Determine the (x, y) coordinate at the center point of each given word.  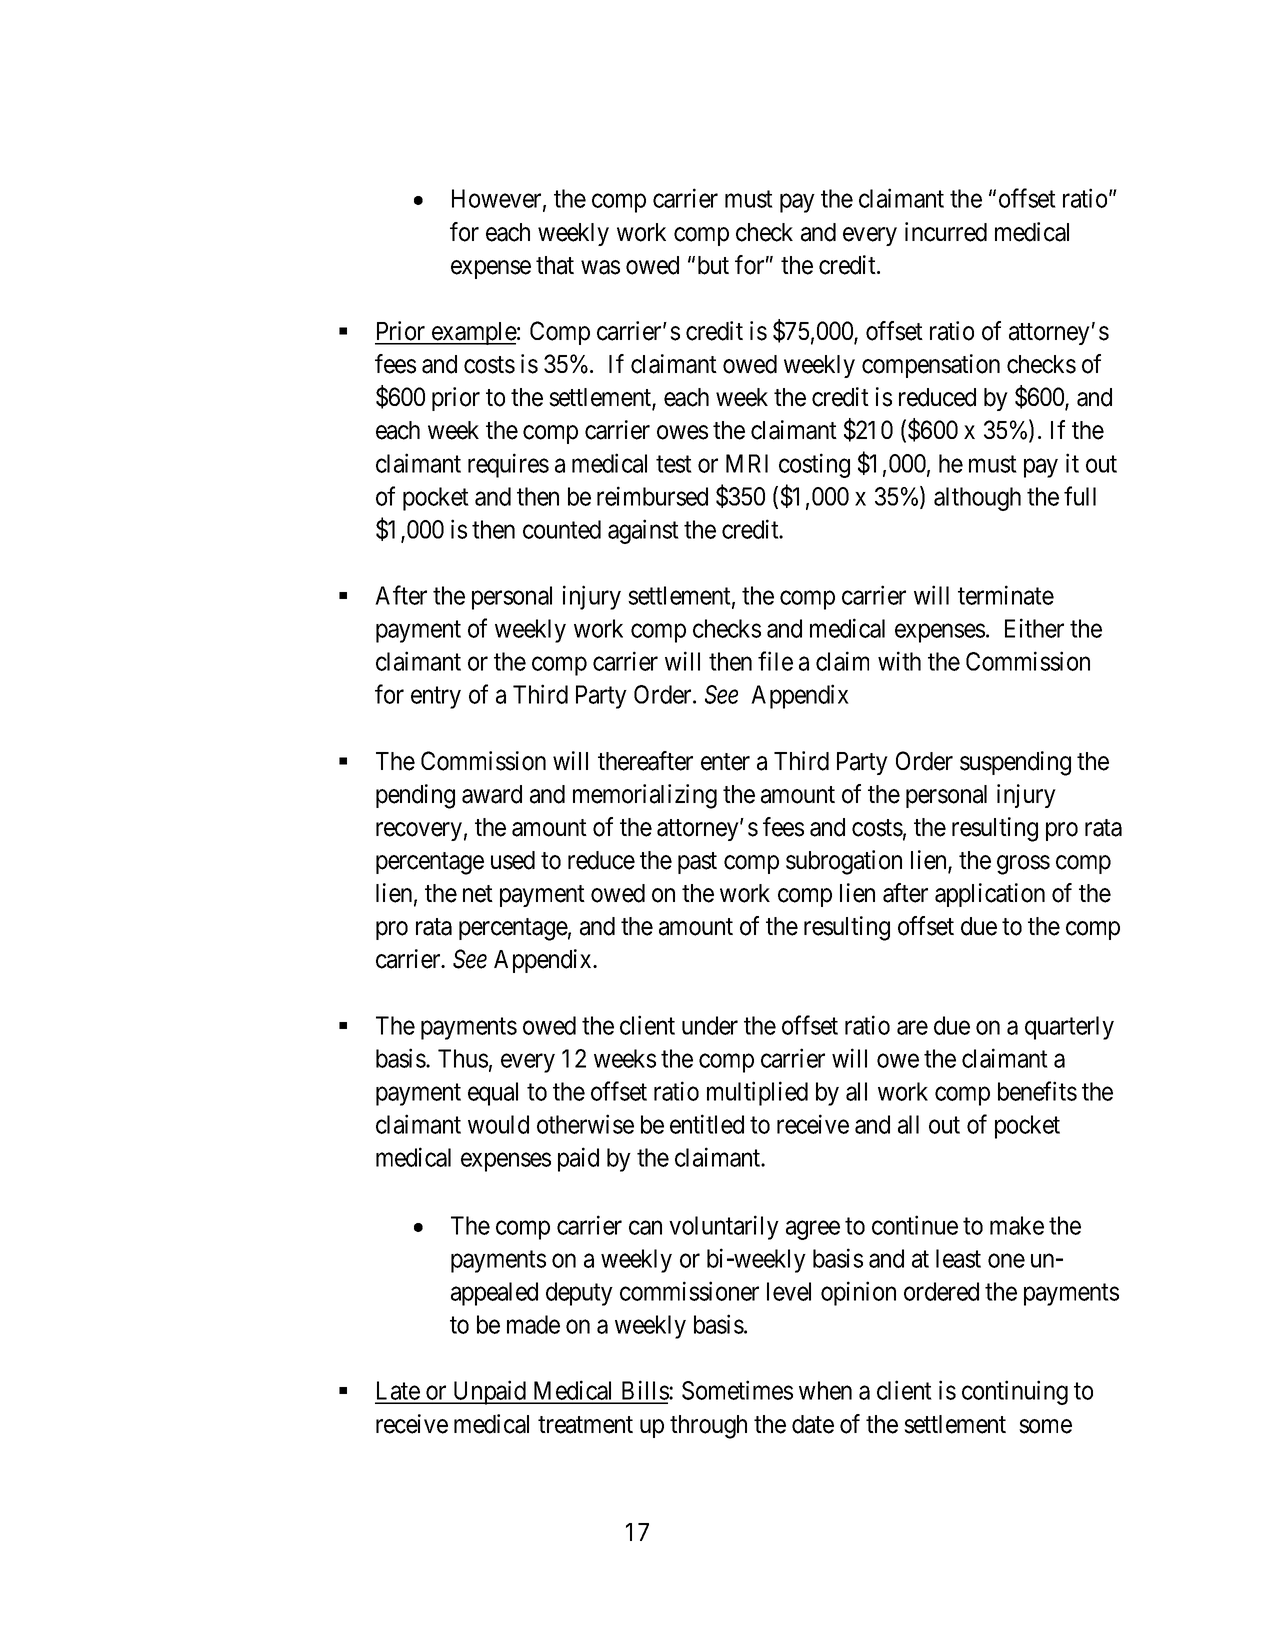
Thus (463, 1058)
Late (398, 1392)
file (775, 661)
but (713, 265)
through (708, 1427)
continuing (1015, 1392)
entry (436, 698)
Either (1034, 628)
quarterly (1069, 1028)
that (555, 265)
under (710, 1025)
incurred (946, 232)
